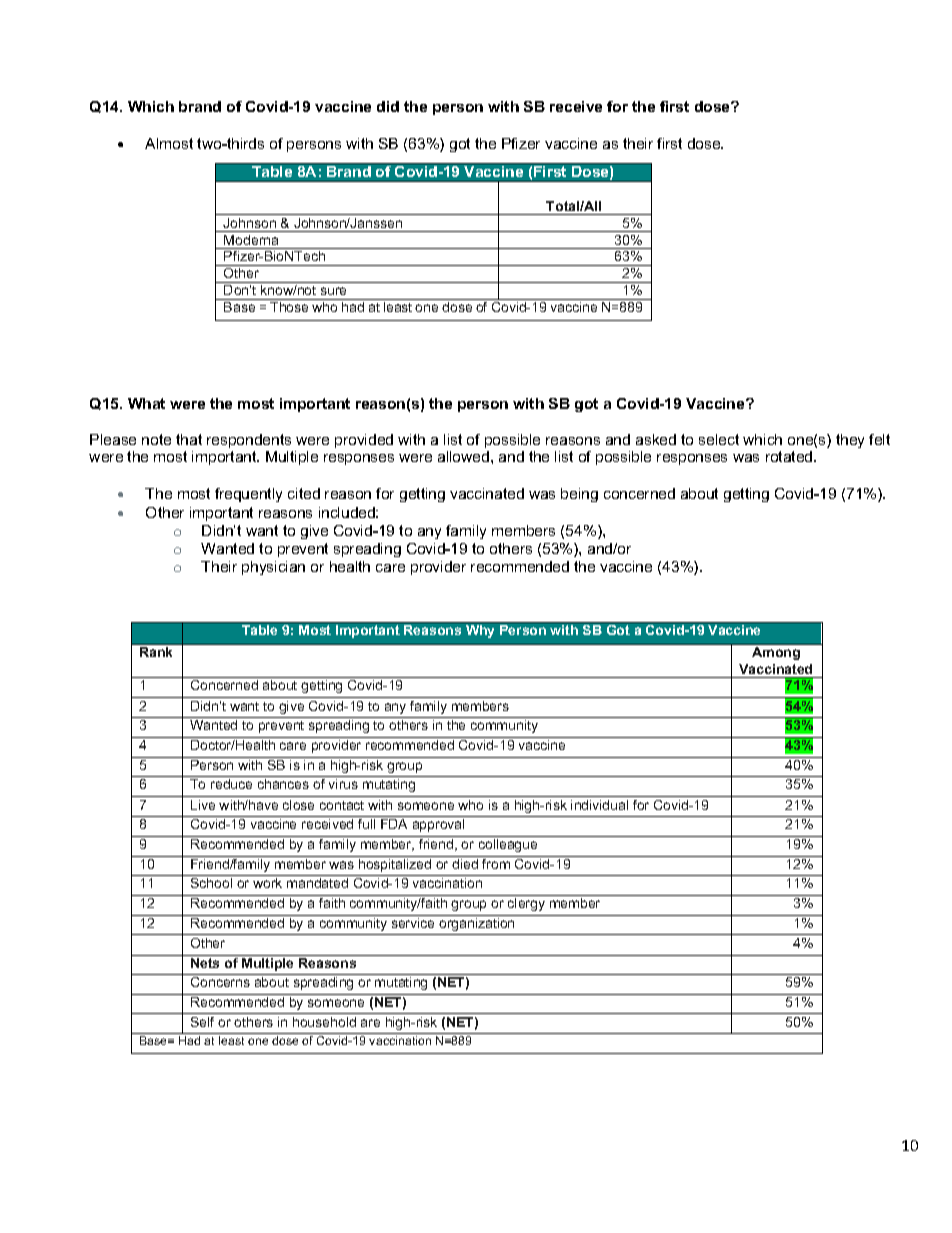 The width and height of the screenshot is (952, 1233). Describe the element at coordinates (579, 495) in the screenshot. I see `being` at that location.
